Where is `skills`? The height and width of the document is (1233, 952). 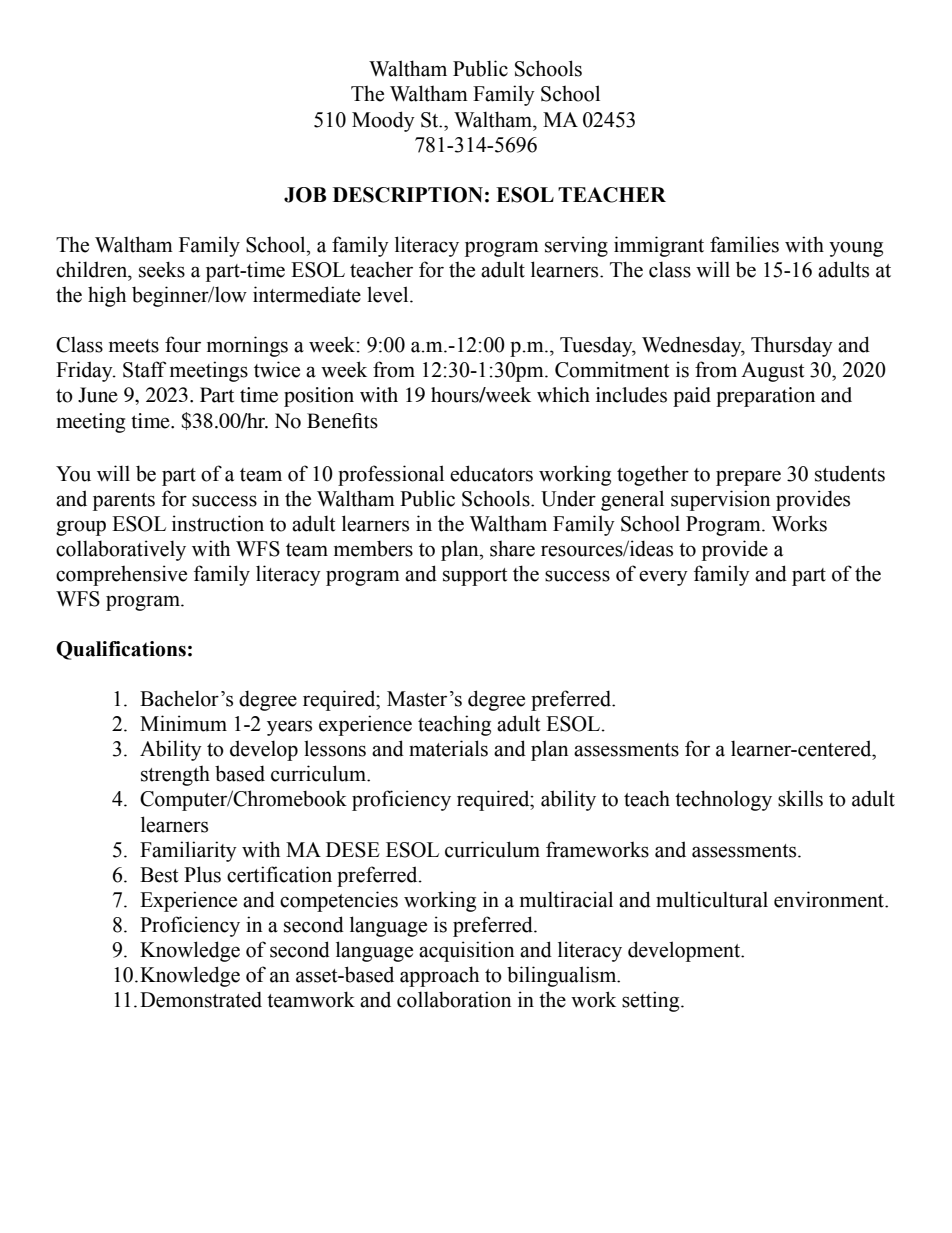 skills is located at coordinates (800, 798).
